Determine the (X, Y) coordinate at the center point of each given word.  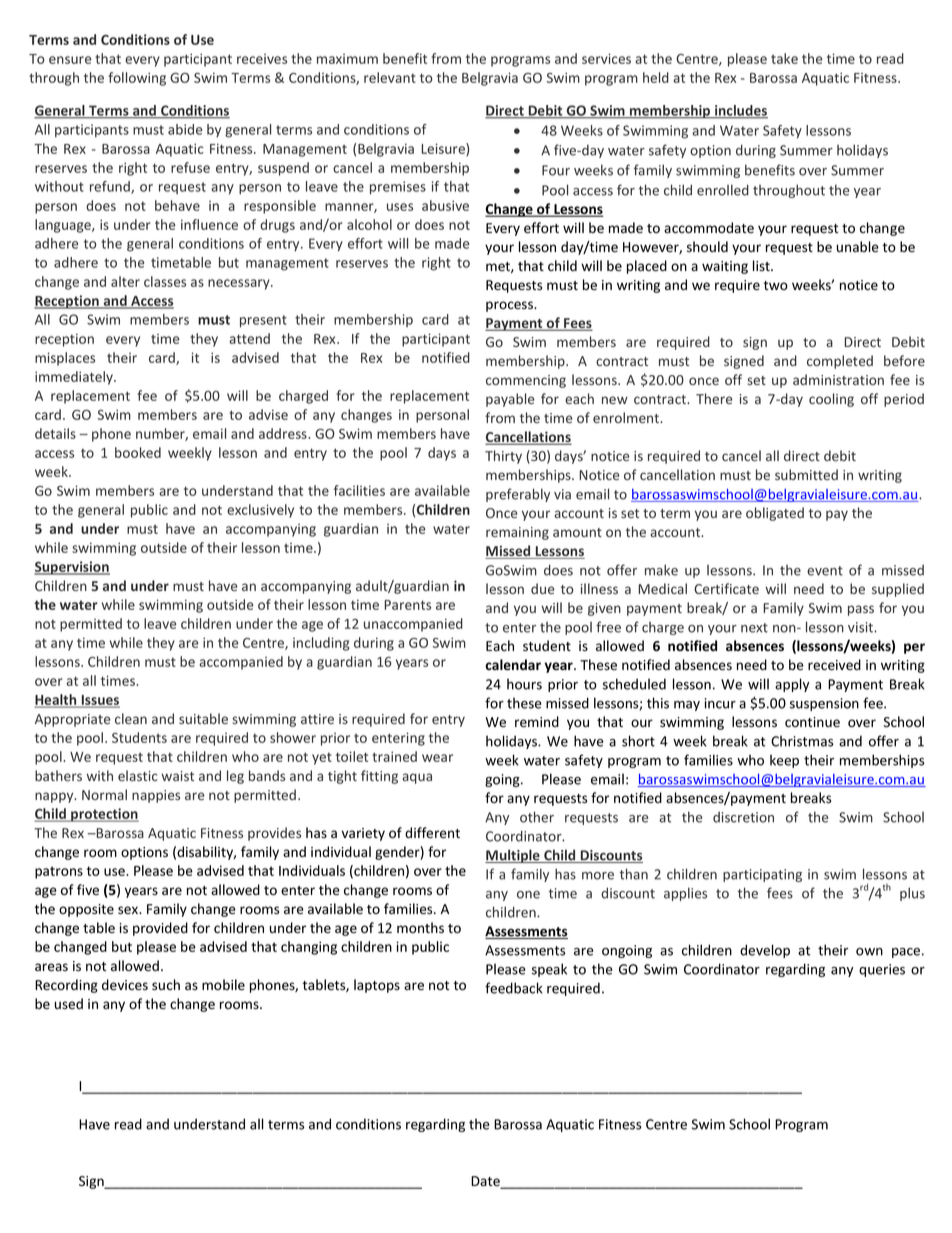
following (137, 79)
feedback (514, 988)
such (166, 985)
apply (792, 685)
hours (524, 684)
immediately (75, 378)
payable (510, 400)
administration (838, 379)
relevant (390, 77)
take (784, 58)
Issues (99, 701)
